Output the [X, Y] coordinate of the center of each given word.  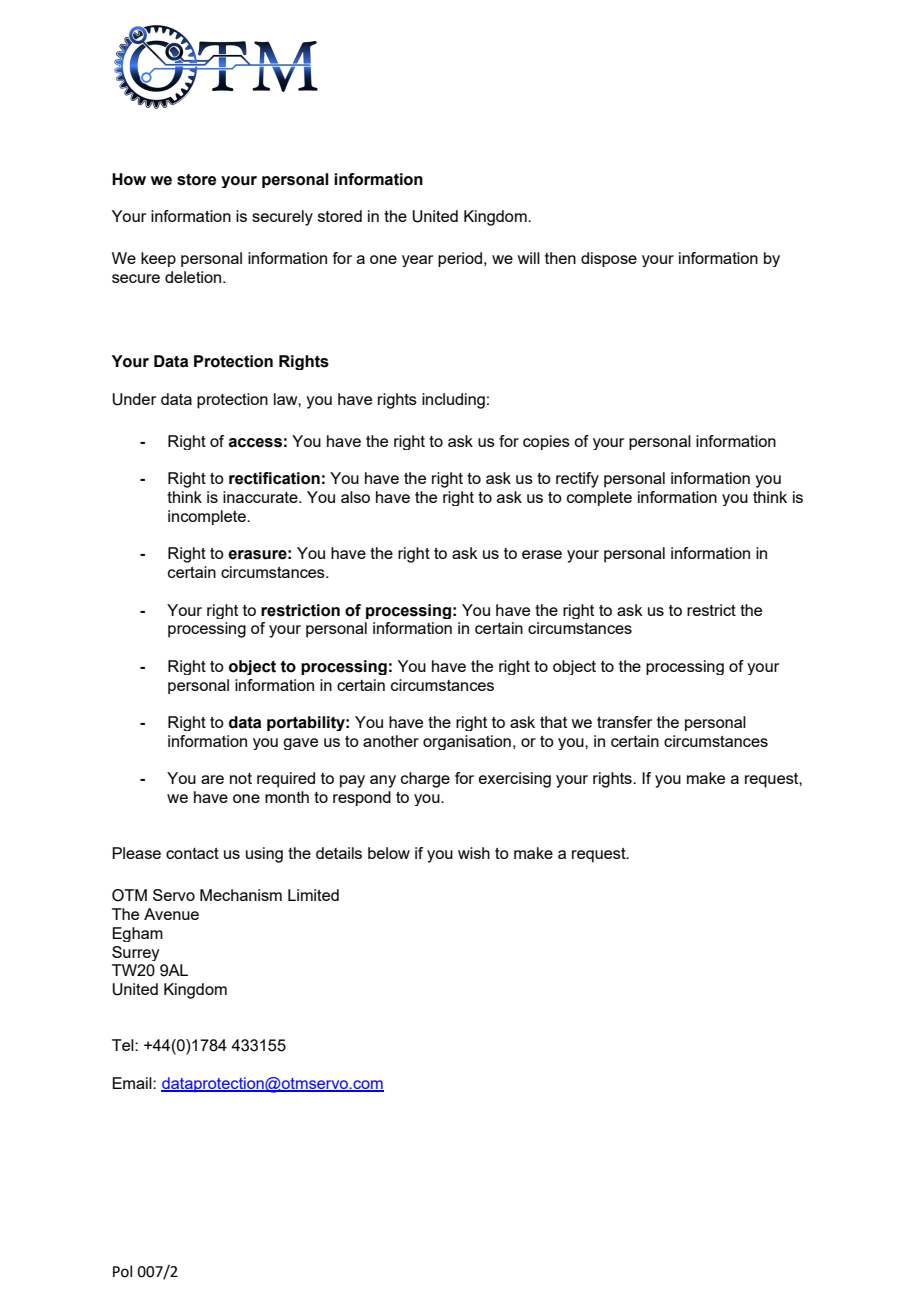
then [560, 258]
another [391, 741]
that [553, 722]
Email [133, 1083]
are [212, 779]
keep [158, 259]
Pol [122, 1271]
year [417, 261]
